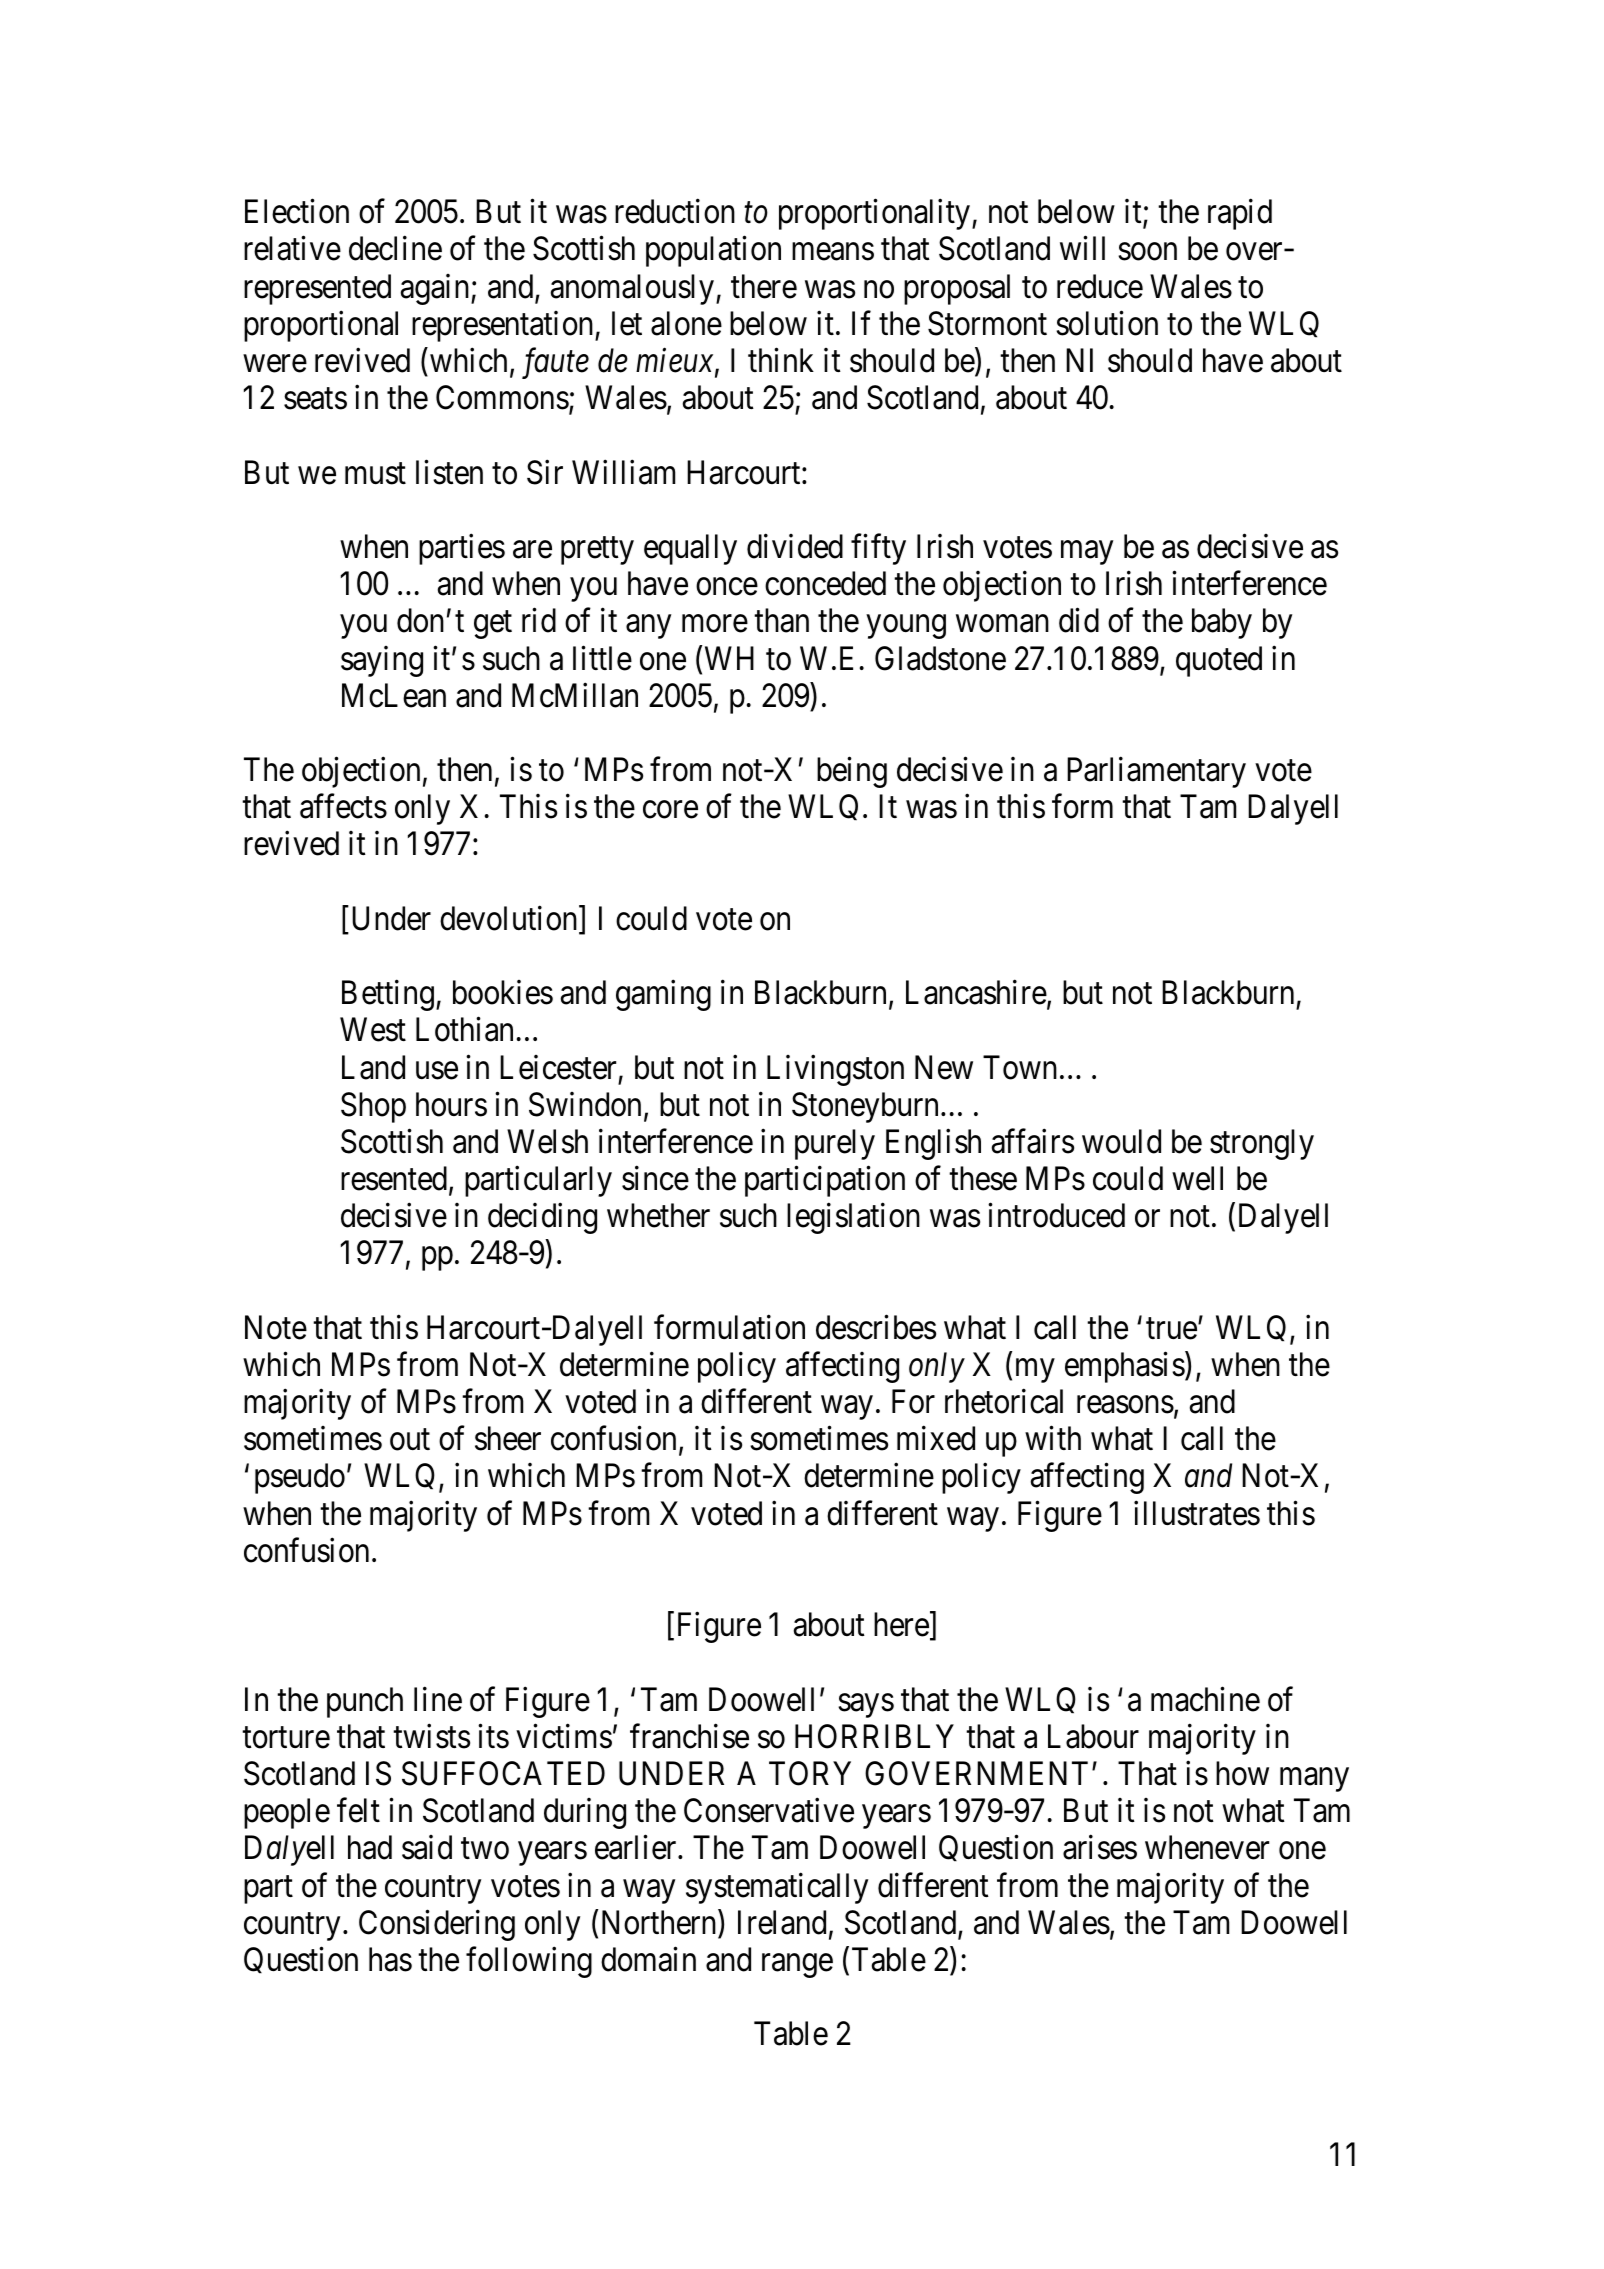  I want to click on population, so click(713, 251).
